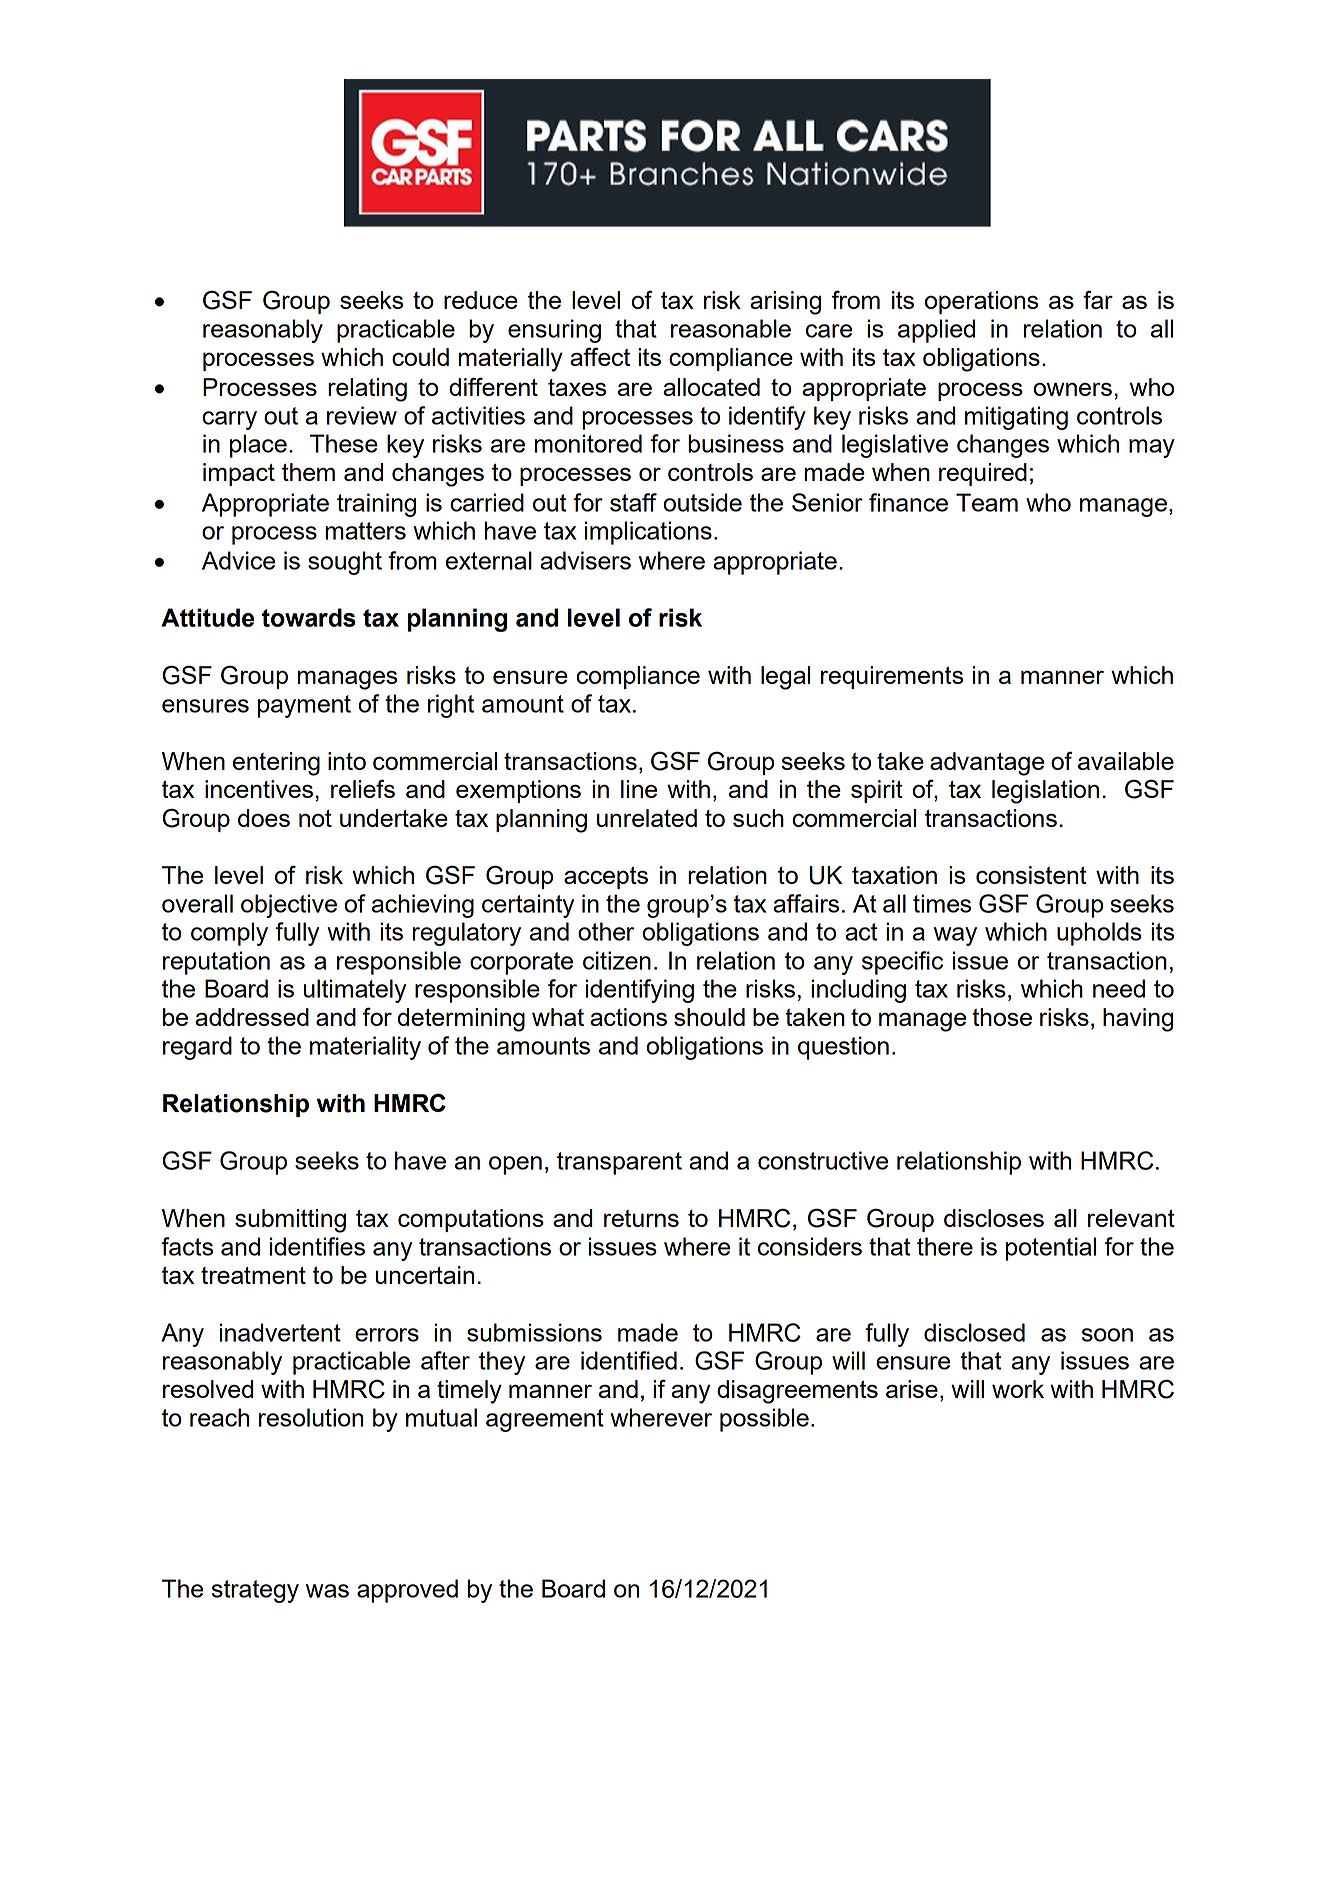 The image size is (1336, 1889). Describe the element at coordinates (367, 390) in the screenshot. I see `relating` at that location.
